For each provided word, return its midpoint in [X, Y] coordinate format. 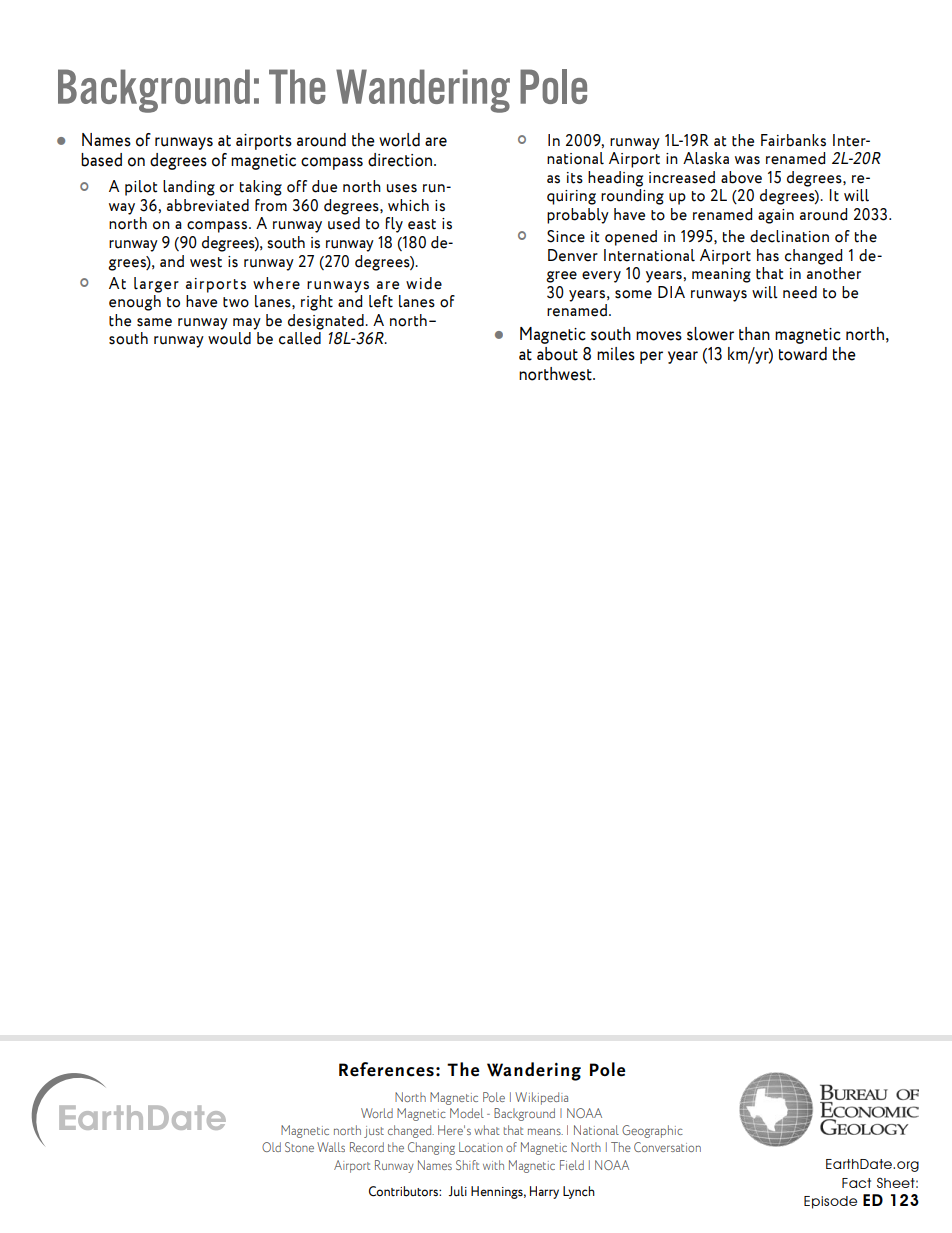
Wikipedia [541, 1098]
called [300, 338]
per [651, 357]
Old [271, 1147]
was [747, 160]
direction [401, 160]
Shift [467, 1165]
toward [803, 354]
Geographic [652, 1131]
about [557, 354]
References [386, 1069]
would [229, 338]
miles [616, 354]
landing [189, 188]
